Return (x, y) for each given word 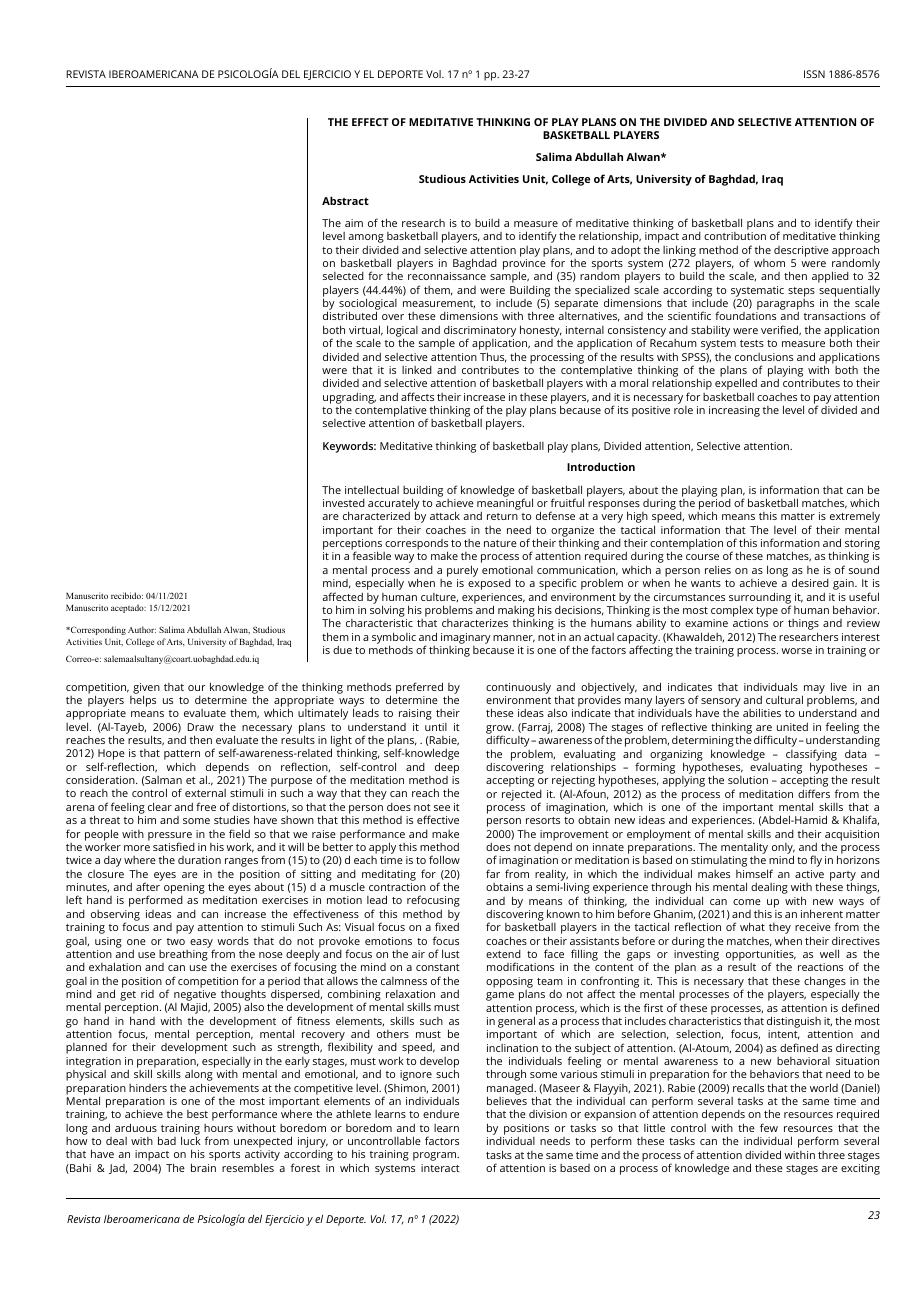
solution (748, 780)
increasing (734, 411)
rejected (522, 796)
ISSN (814, 74)
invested (344, 503)
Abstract (345, 200)
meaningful (505, 505)
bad (167, 1140)
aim (354, 223)
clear (160, 806)
